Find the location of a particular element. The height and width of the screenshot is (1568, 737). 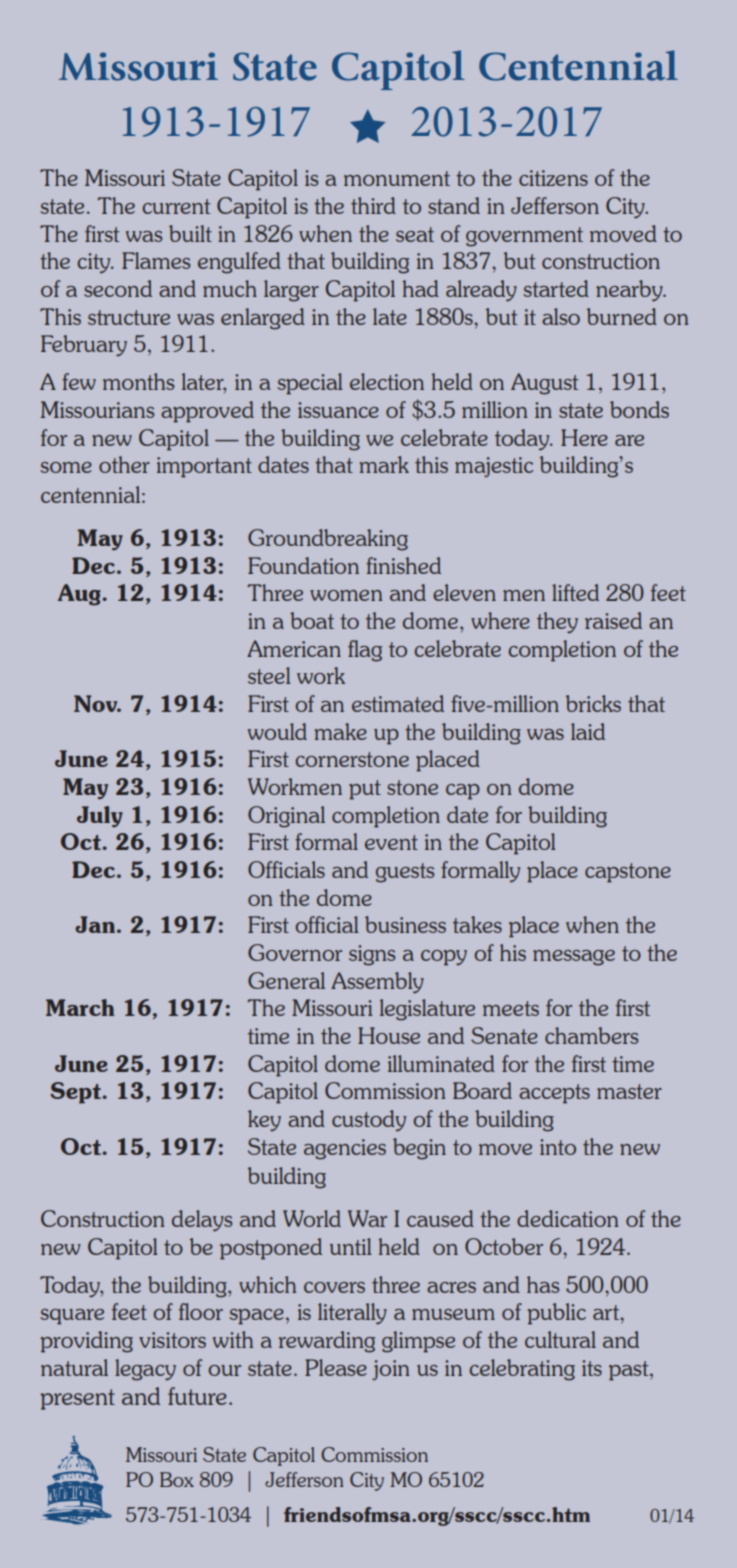

Box is located at coordinates (177, 1479).
